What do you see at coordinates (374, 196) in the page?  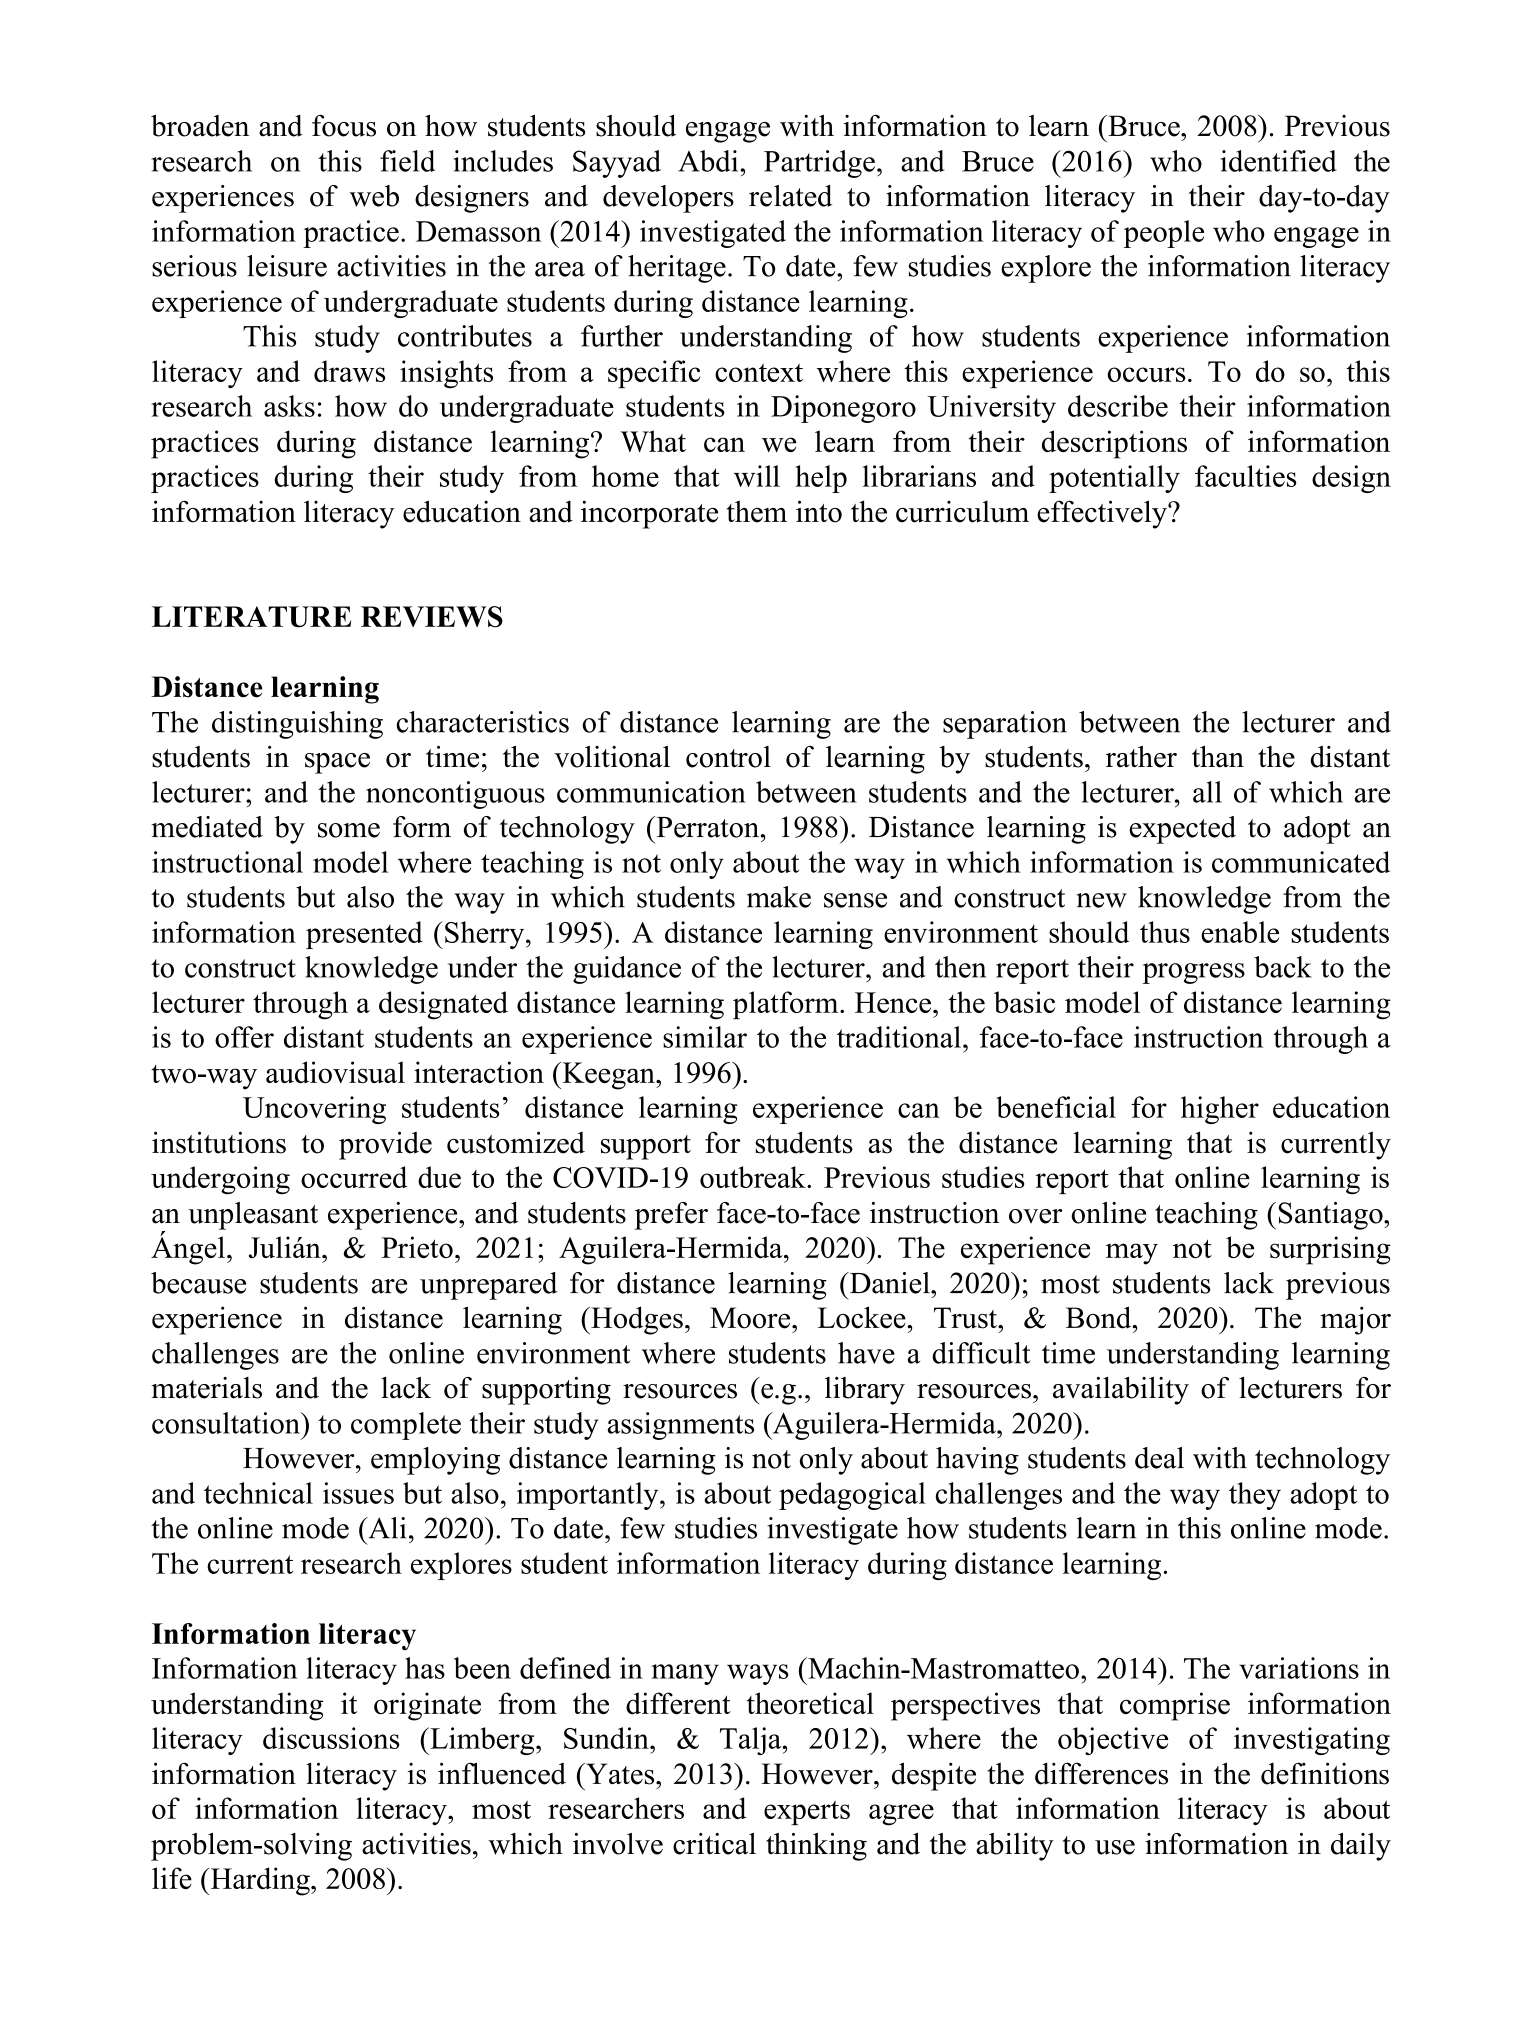 I see `web` at bounding box center [374, 196].
